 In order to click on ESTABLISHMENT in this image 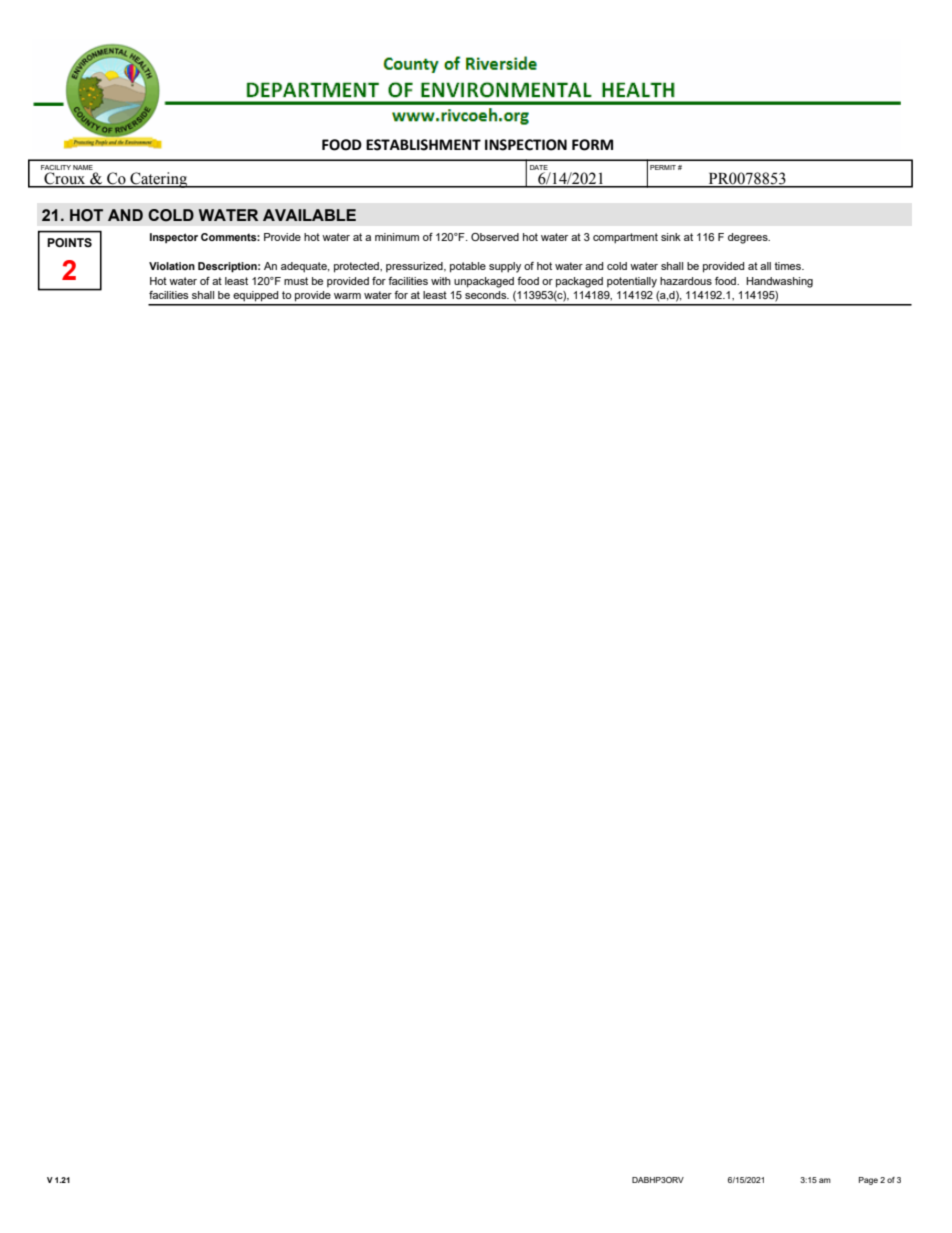, I will do `click(423, 145)`.
